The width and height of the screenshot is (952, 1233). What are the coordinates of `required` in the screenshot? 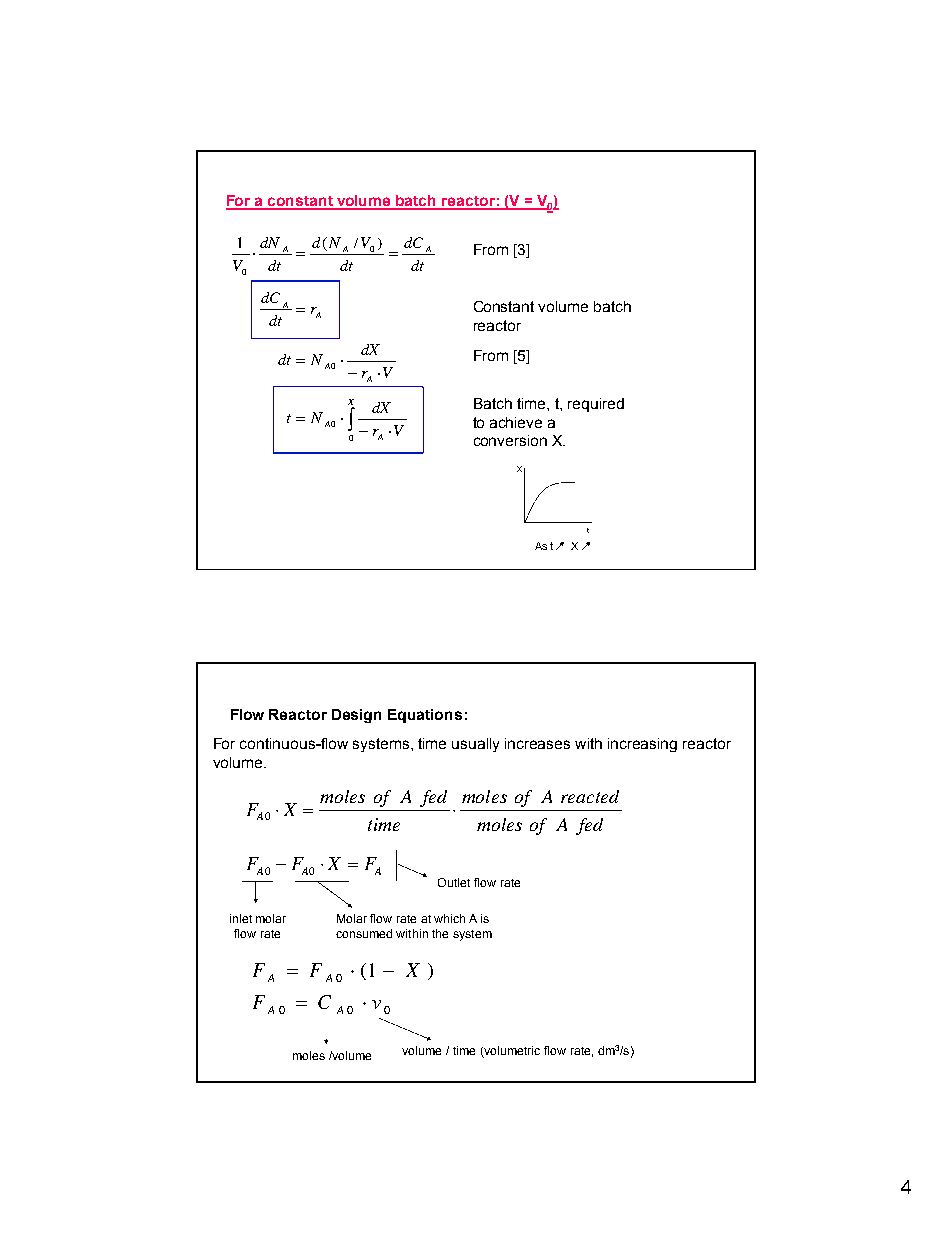 It's located at (596, 405).
